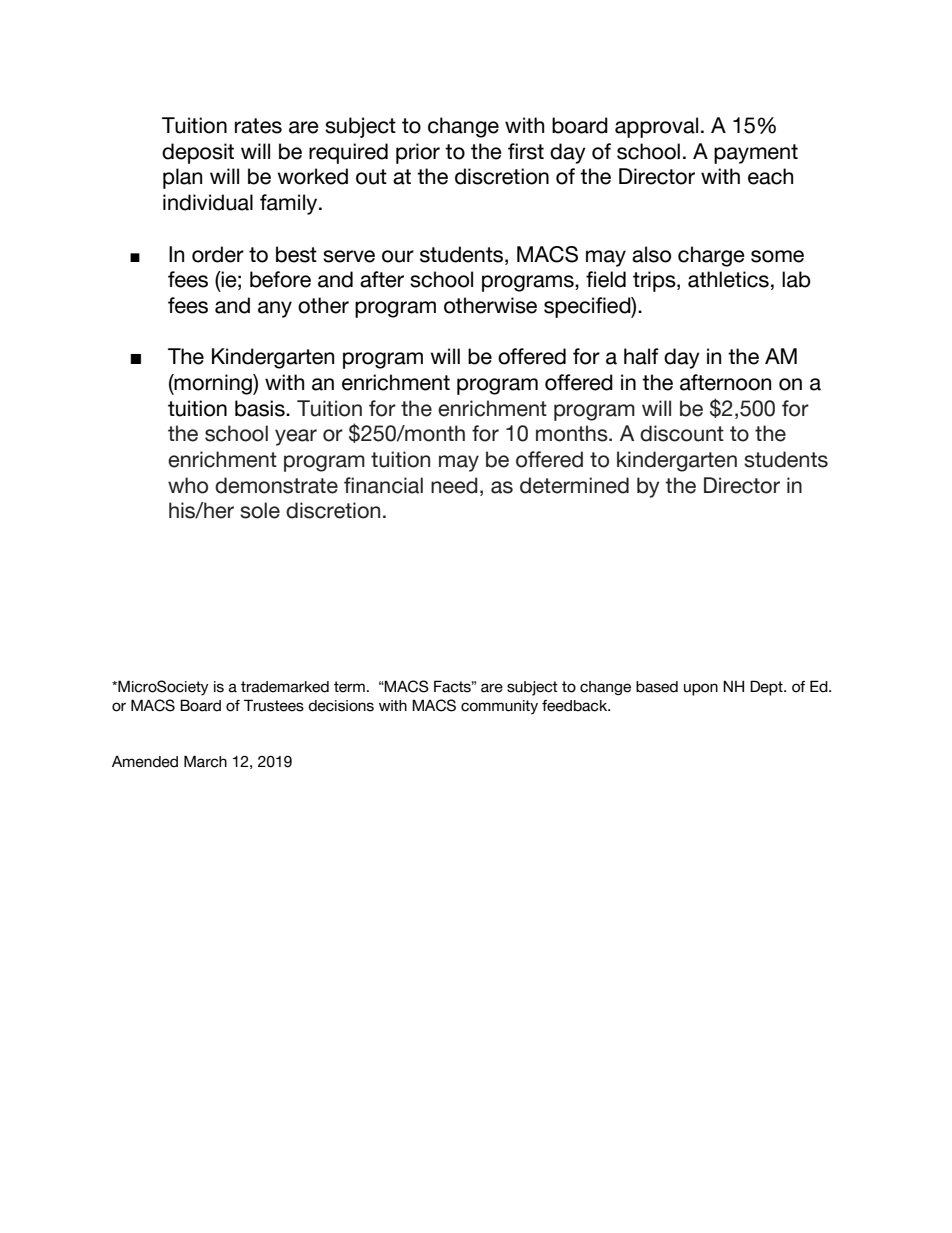  Describe the element at coordinates (398, 256) in the screenshot. I see `our` at that location.
